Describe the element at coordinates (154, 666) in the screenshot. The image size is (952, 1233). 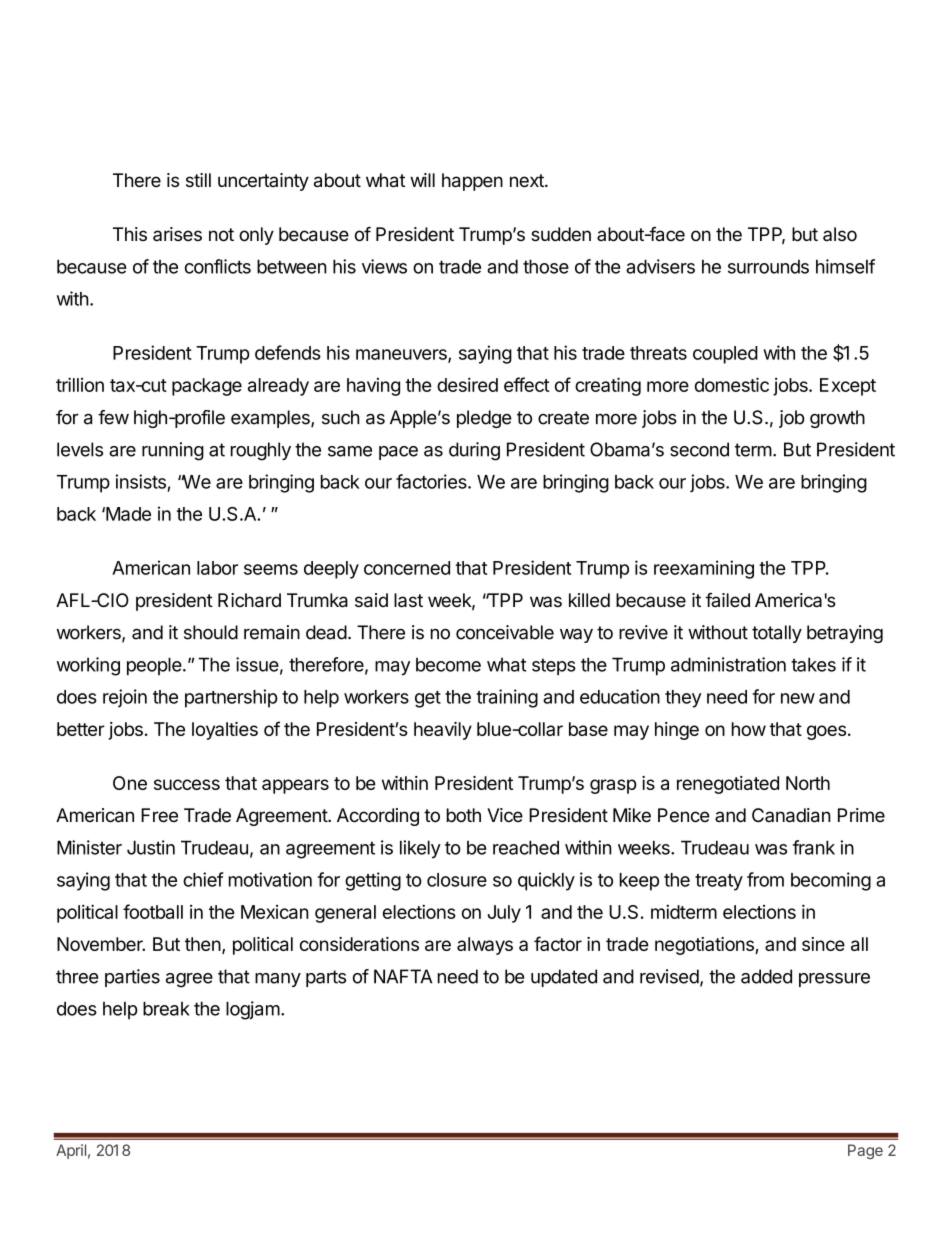
I see `people` at that location.
